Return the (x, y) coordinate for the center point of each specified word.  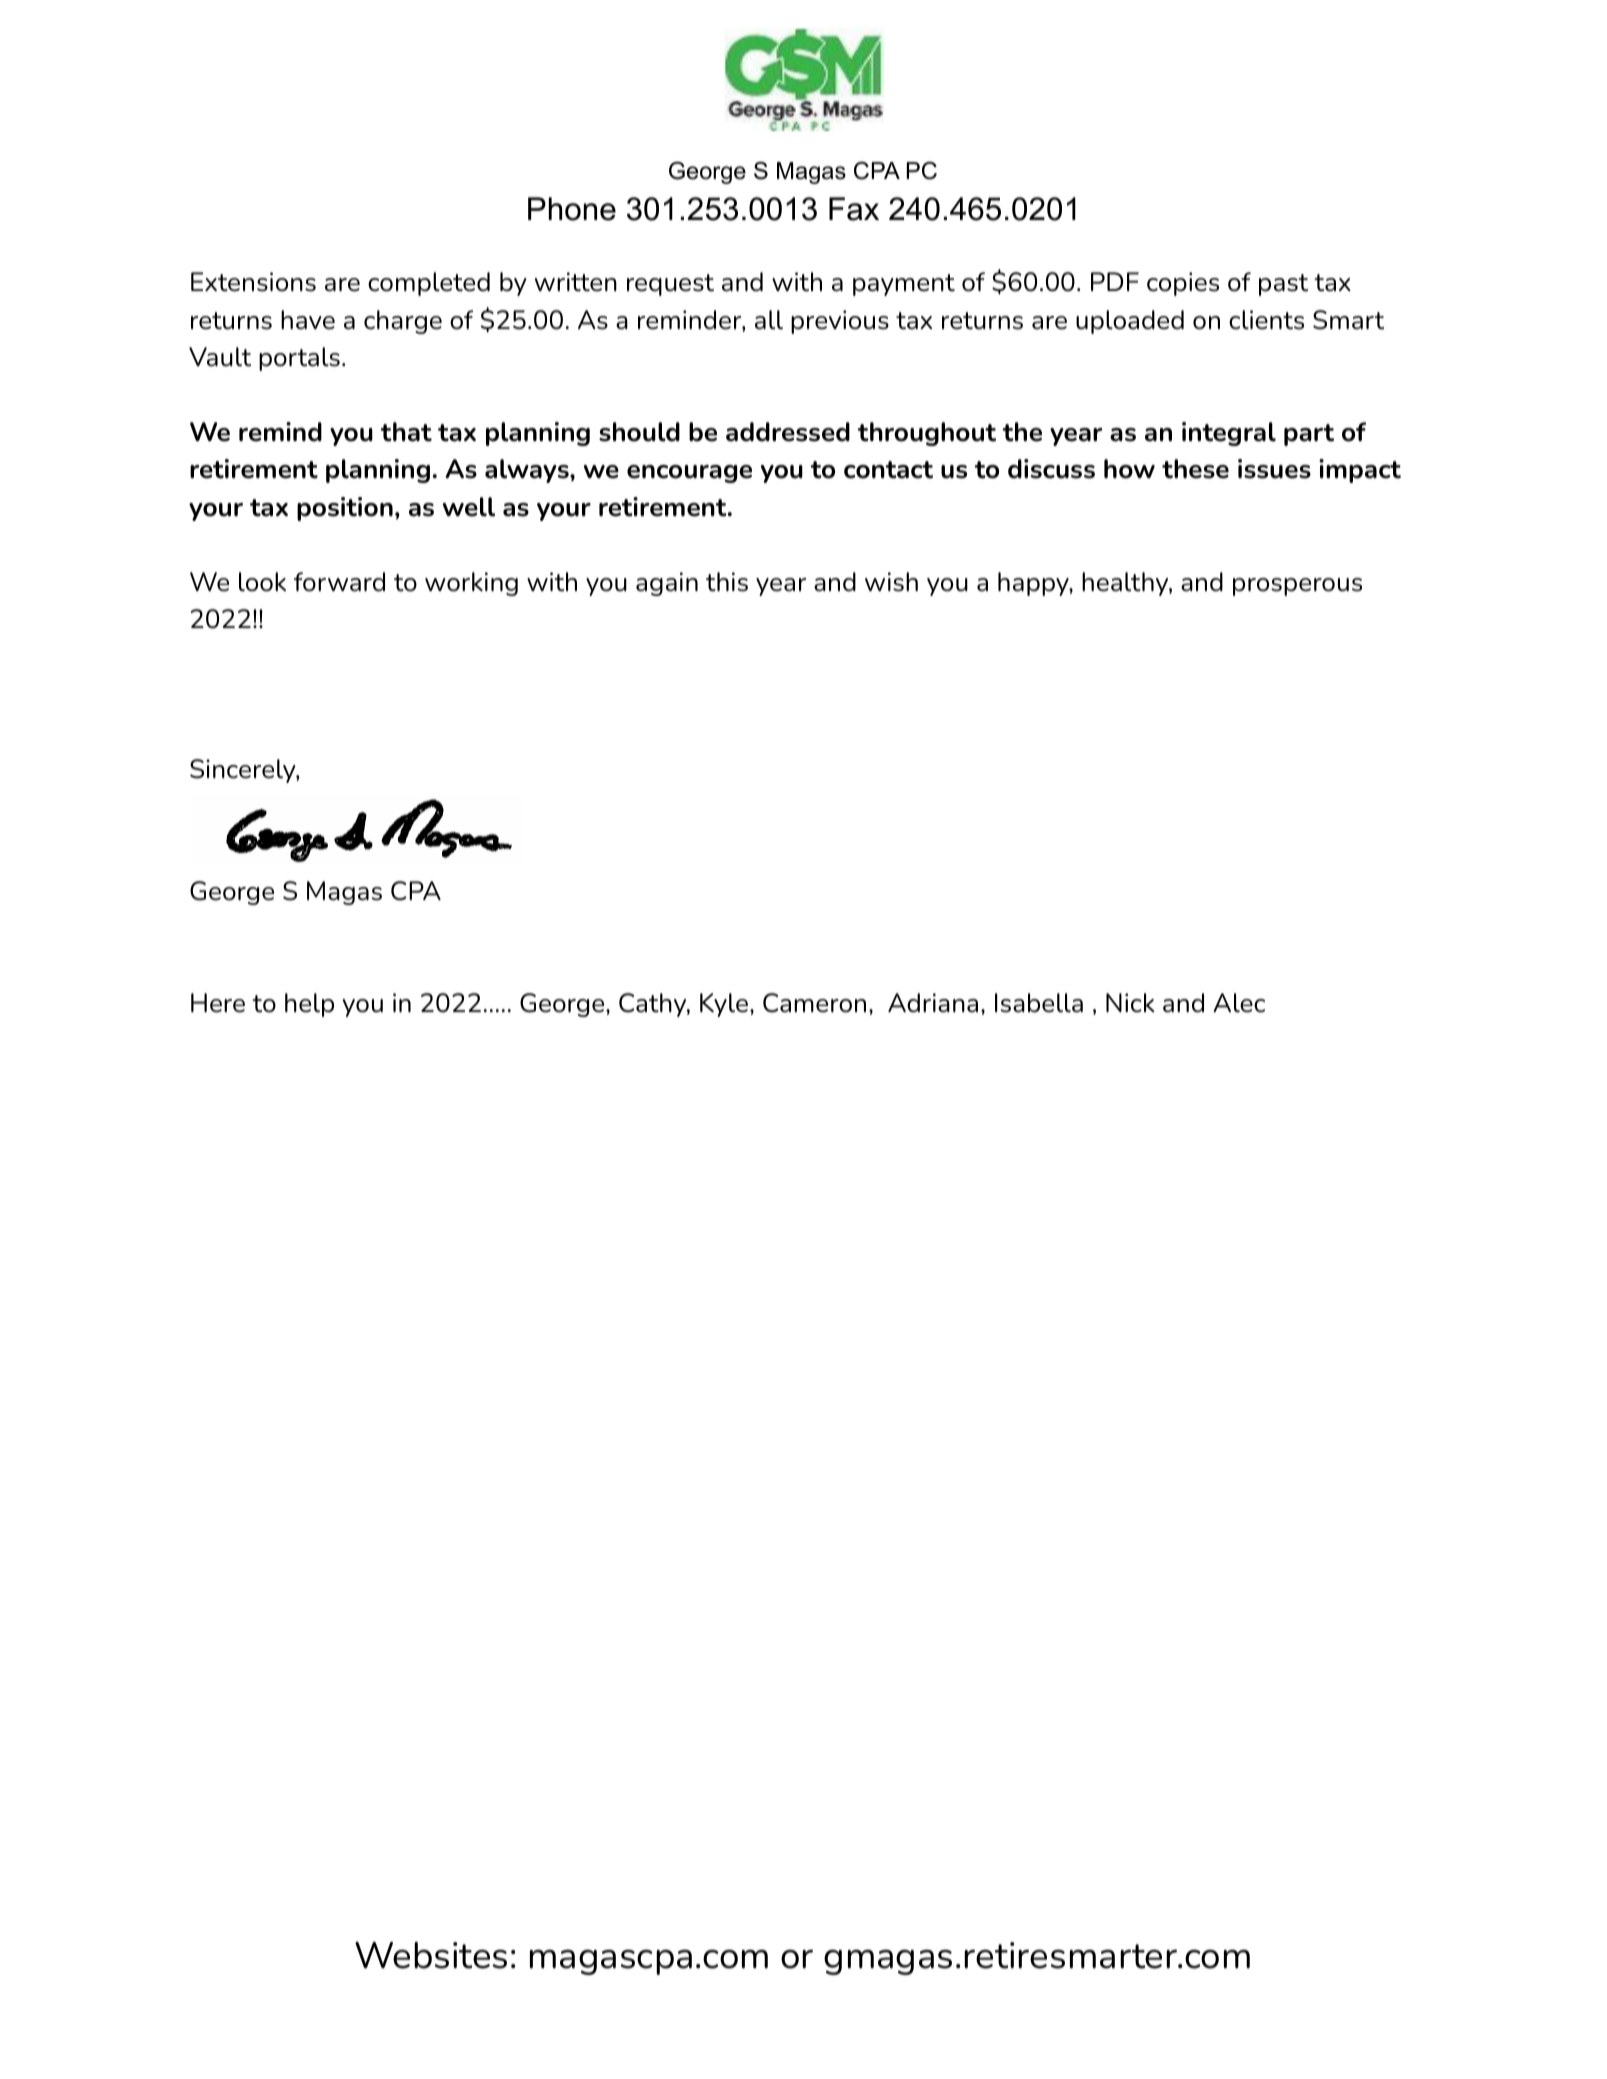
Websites (431, 1955)
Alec (1239, 1003)
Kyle (724, 1005)
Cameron (814, 1003)
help (309, 1005)
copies (1183, 284)
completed (429, 284)
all (769, 320)
